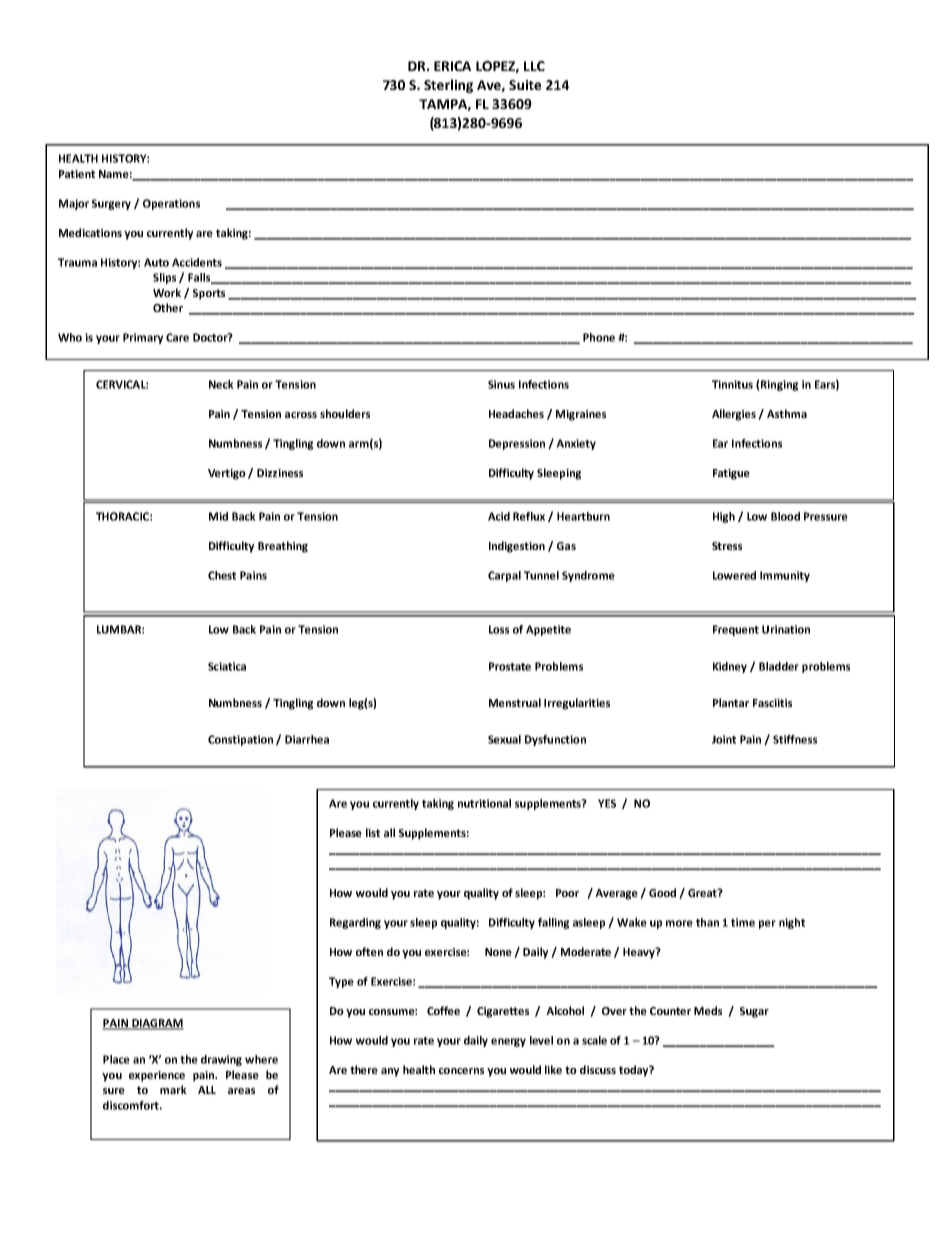 This document has height=1233, width=952. Describe the element at coordinates (504, 739) in the document. I see `Sexual` at that location.
